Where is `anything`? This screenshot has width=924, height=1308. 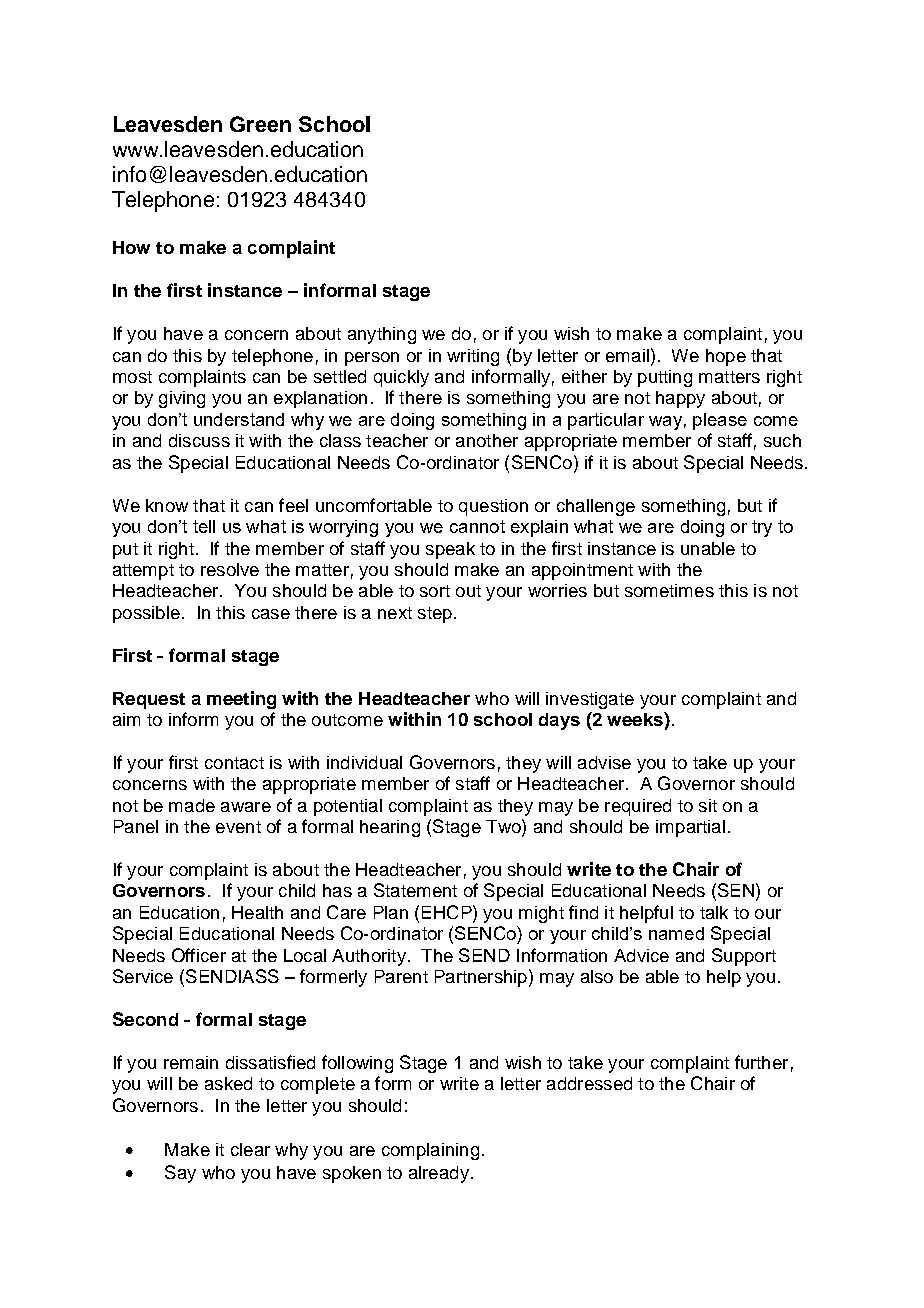 anything is located at coordinates (382, 335).
